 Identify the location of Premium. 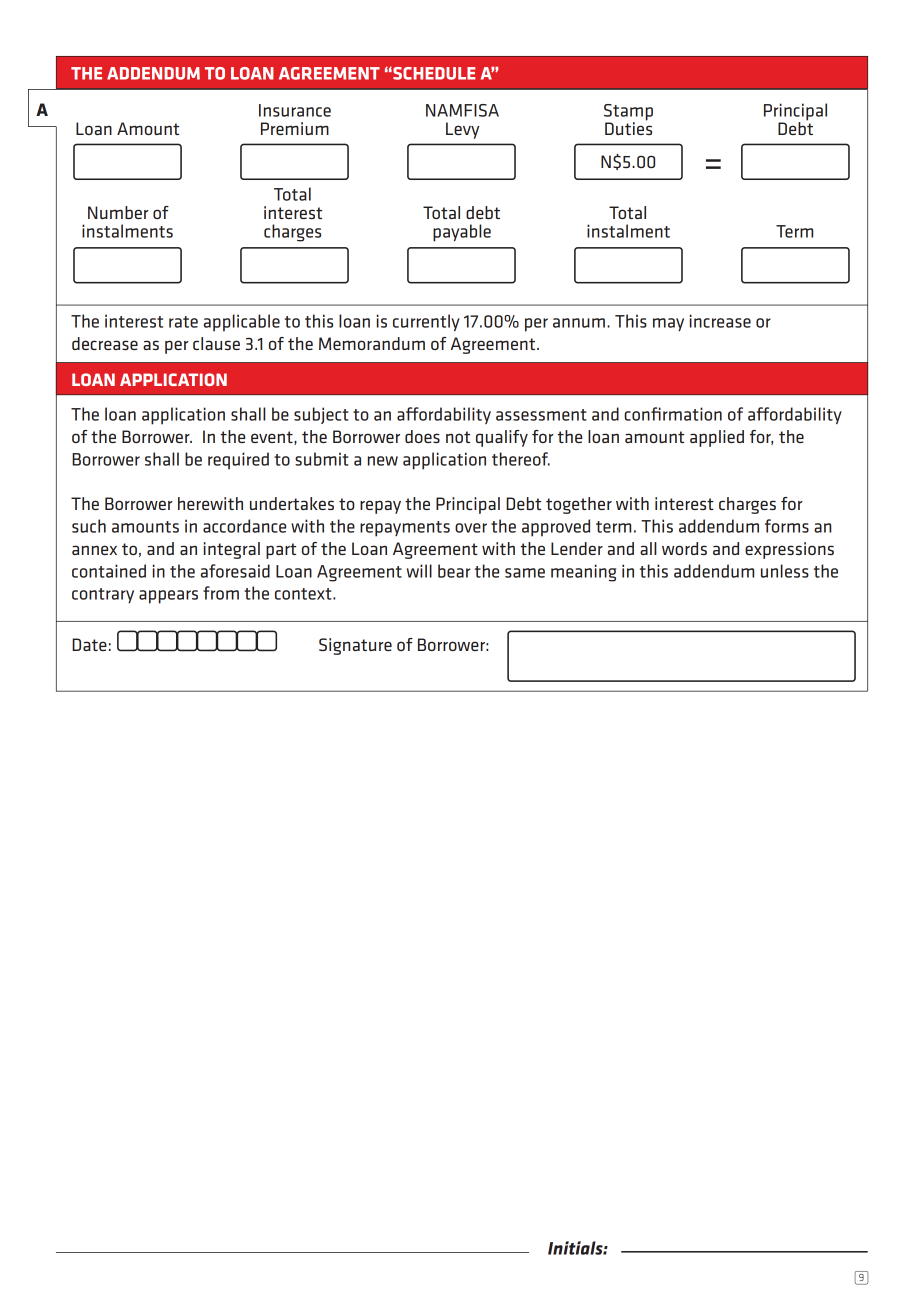
(295, 128).
